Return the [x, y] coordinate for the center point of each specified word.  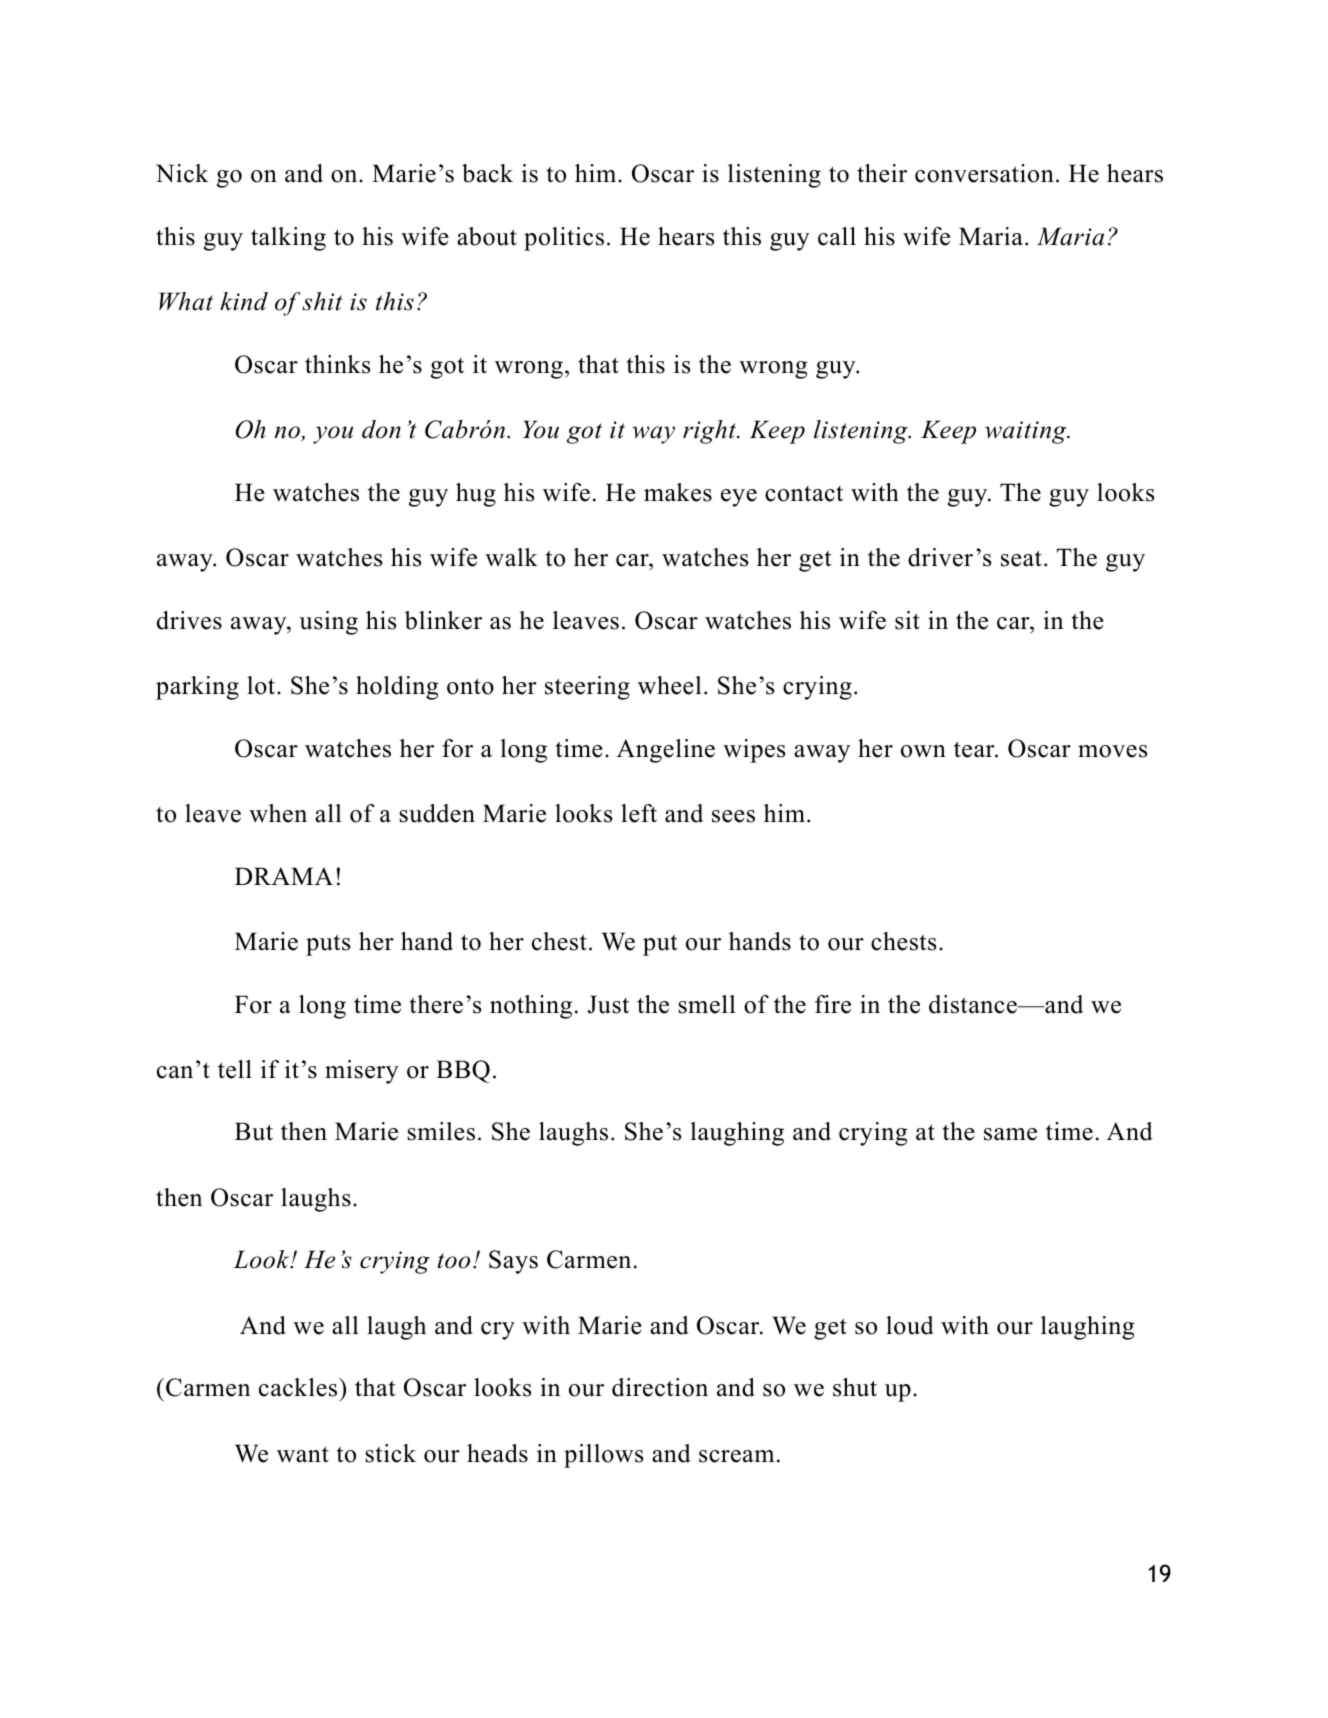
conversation [984, 173]
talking [288, 239]
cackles [299, 1387]
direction [660, 1387]
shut [855, 1387]
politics [564, 239]
